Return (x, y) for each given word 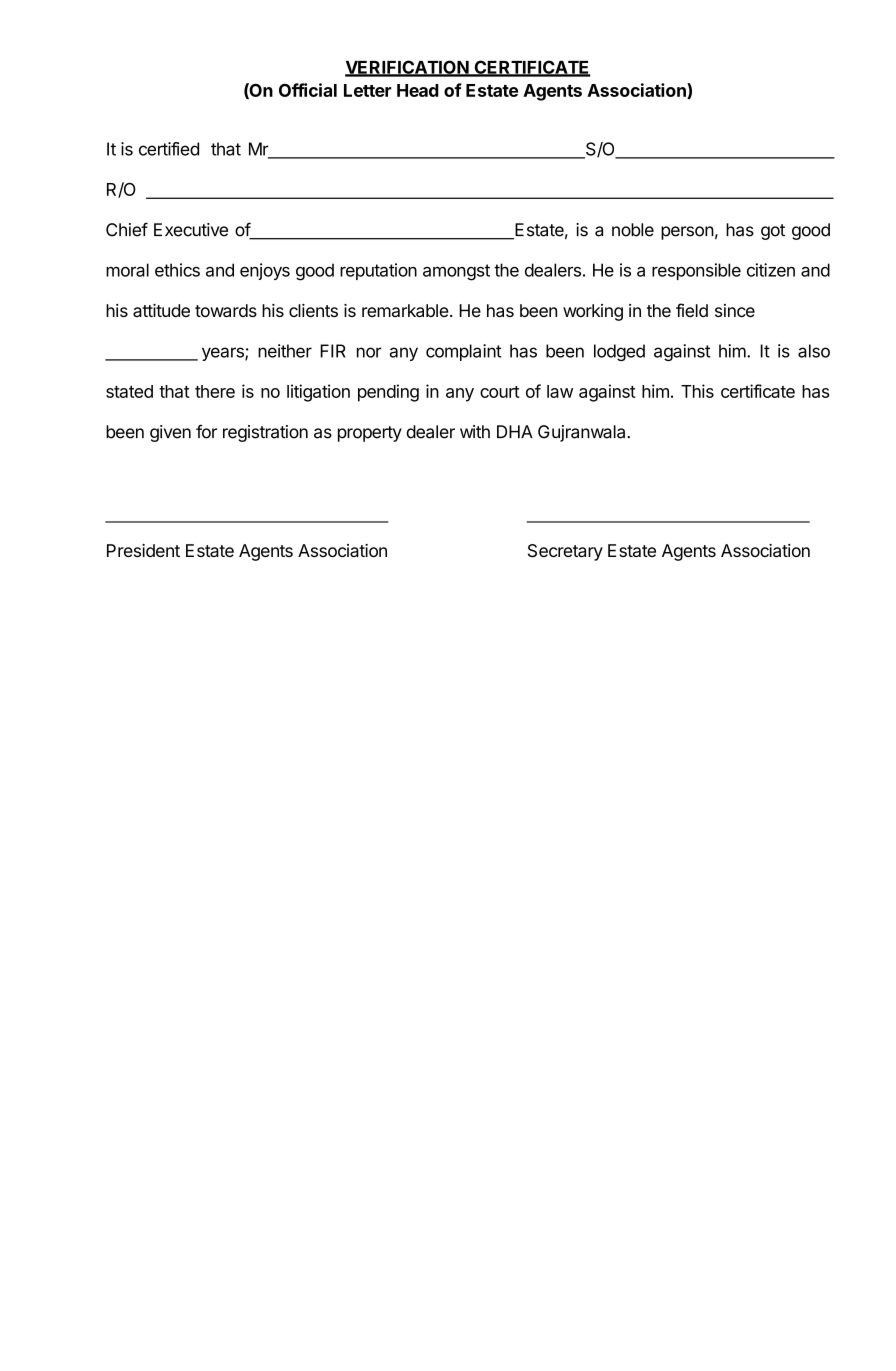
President (143, 550)
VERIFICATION (407, 68)
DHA (515, 431)
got (773, 232)
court (500, 392)
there (215, 391)
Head (418, 90)
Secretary (565, 552)
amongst (456, 272)
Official (308, 90)
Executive (191, 230)
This (697, 391)
